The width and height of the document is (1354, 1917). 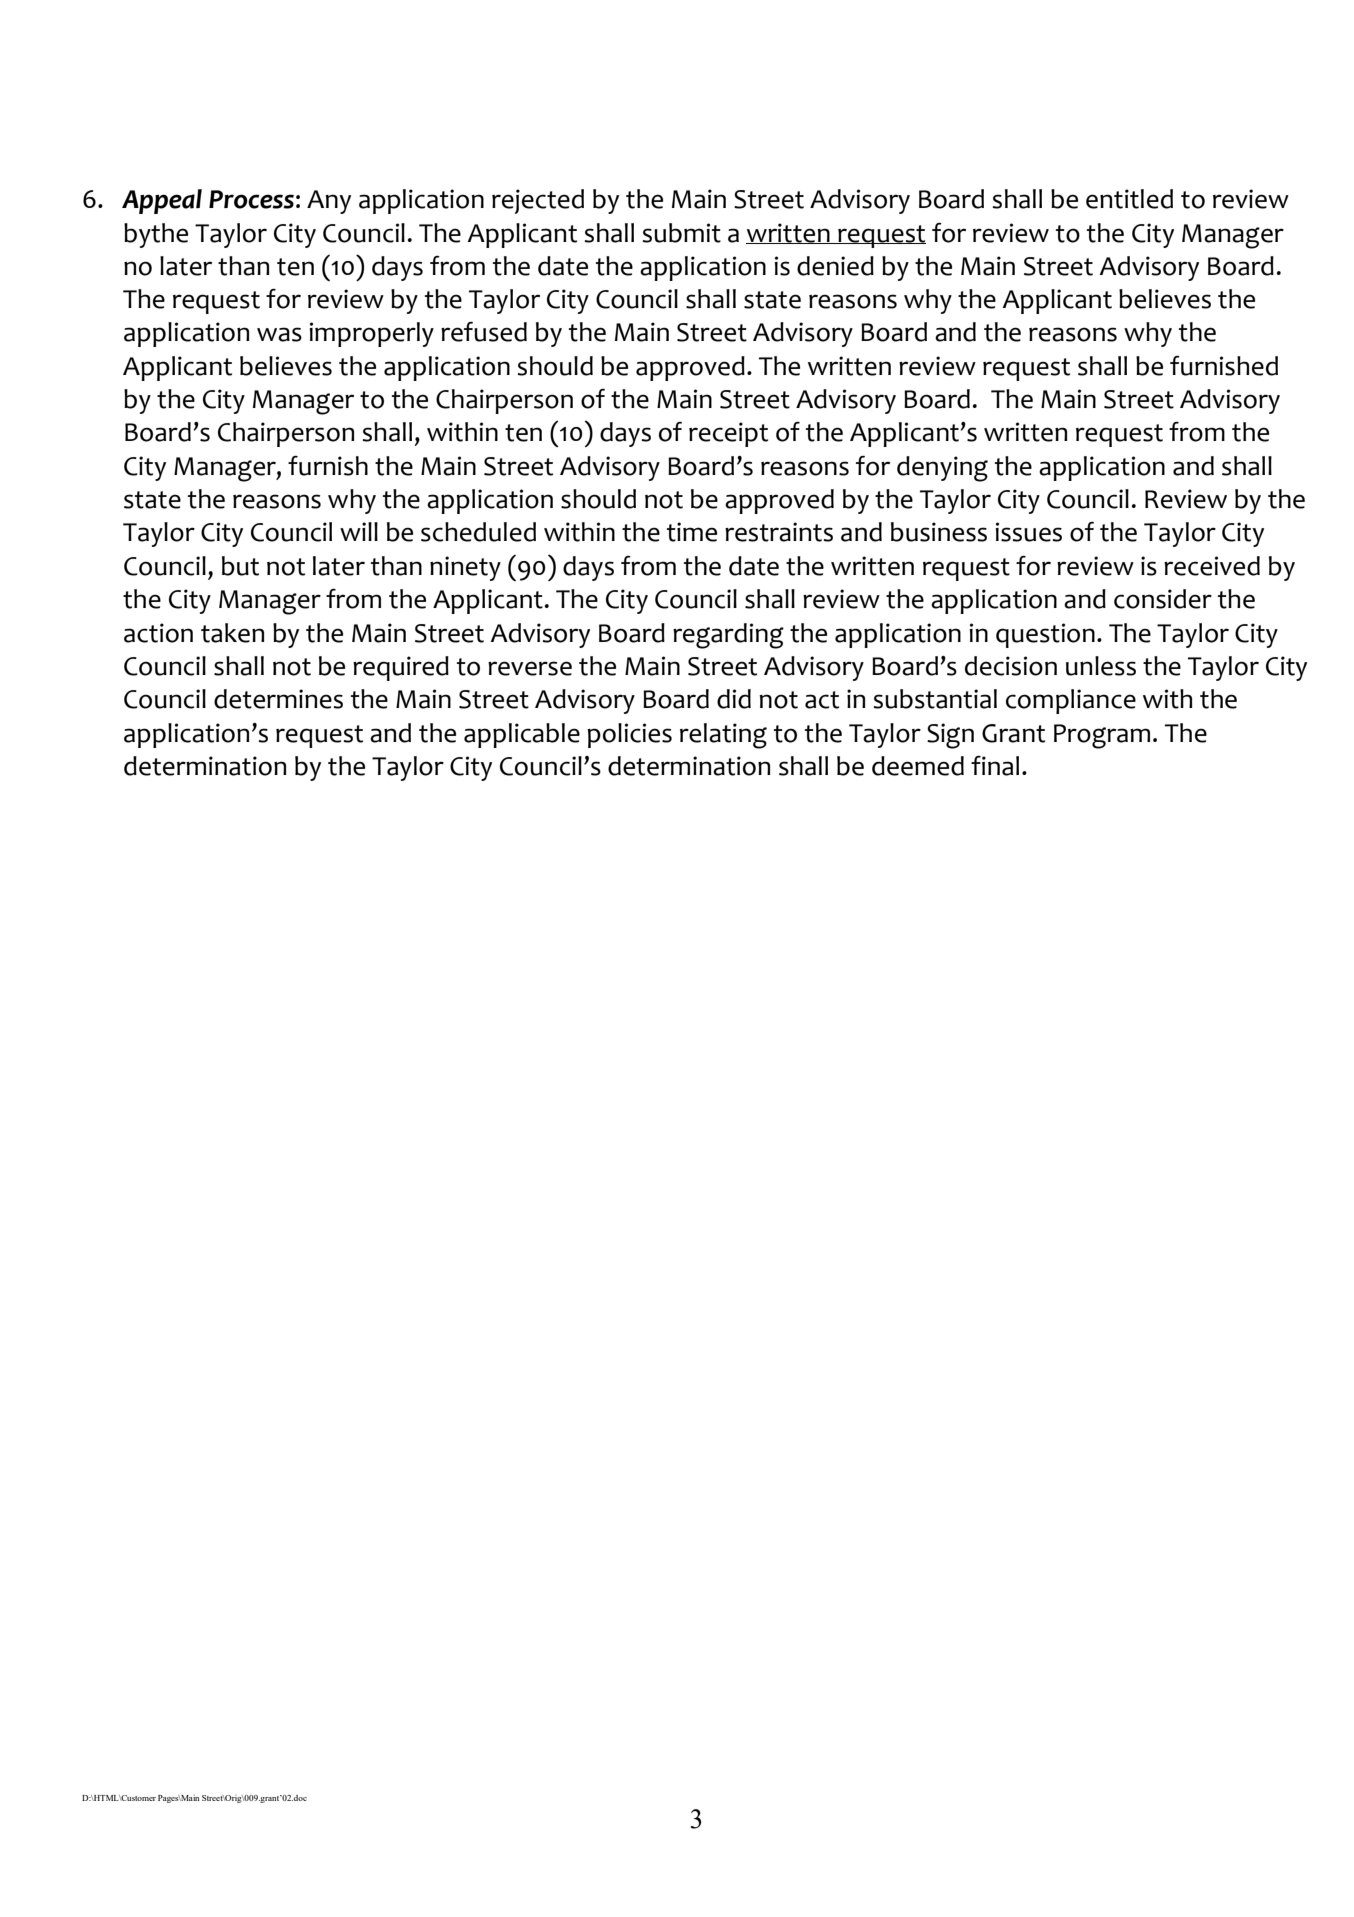 I want to click on determines, so click(x=278, y=699).
